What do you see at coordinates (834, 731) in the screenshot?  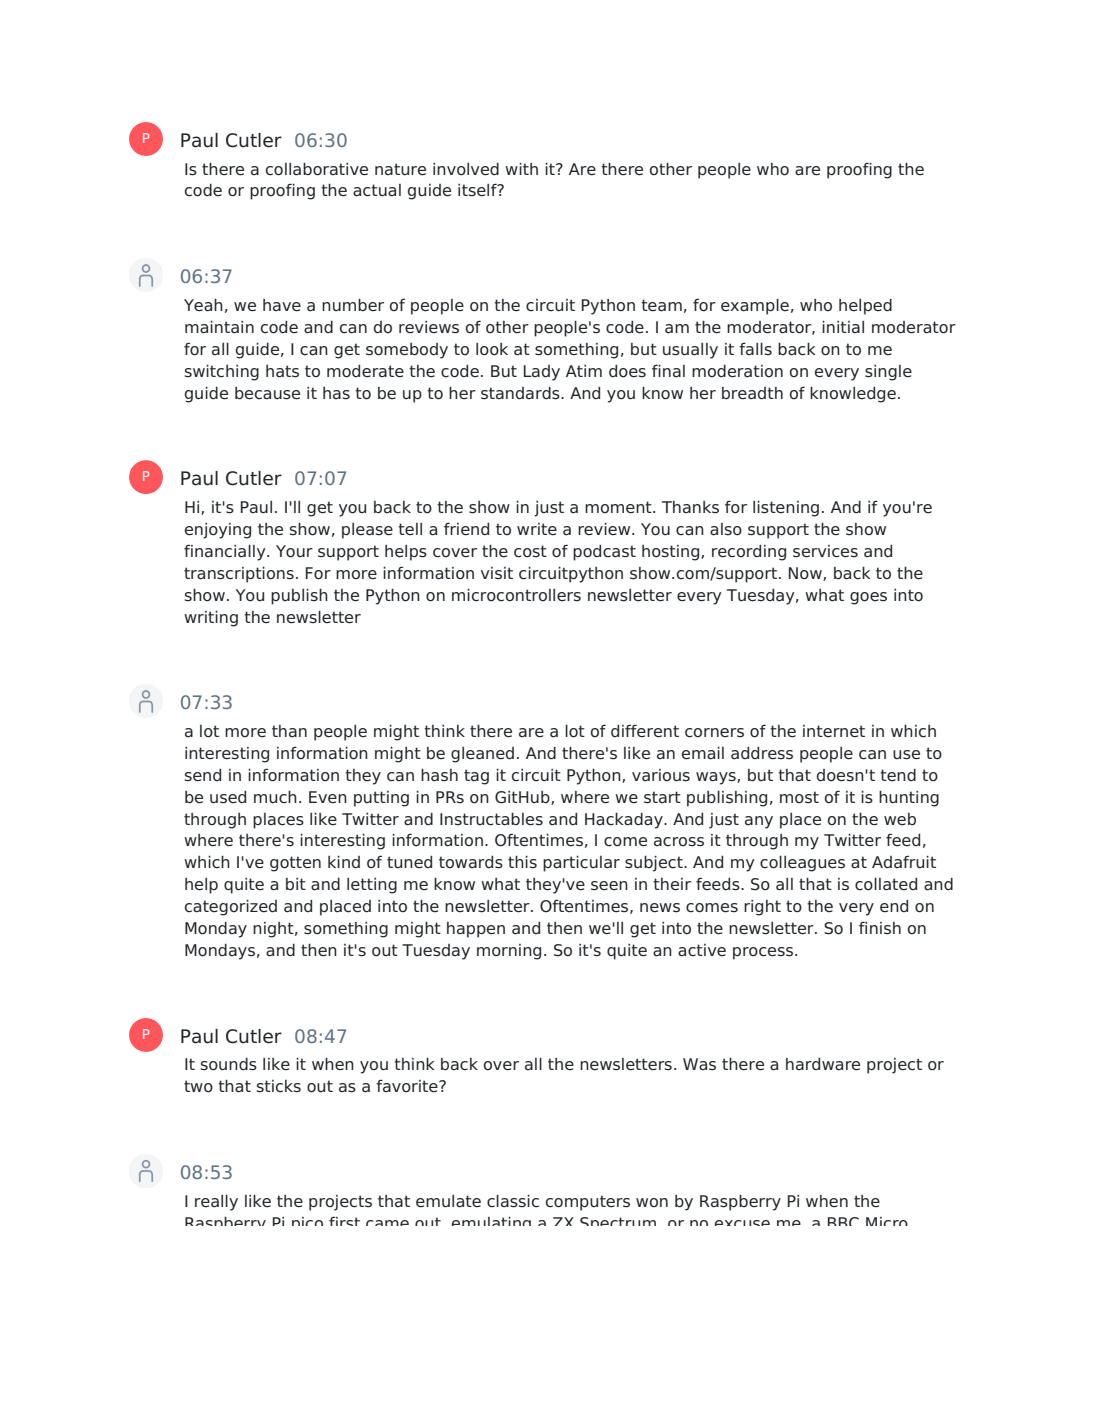 I see `internet` at bounding box center [834, 731].
